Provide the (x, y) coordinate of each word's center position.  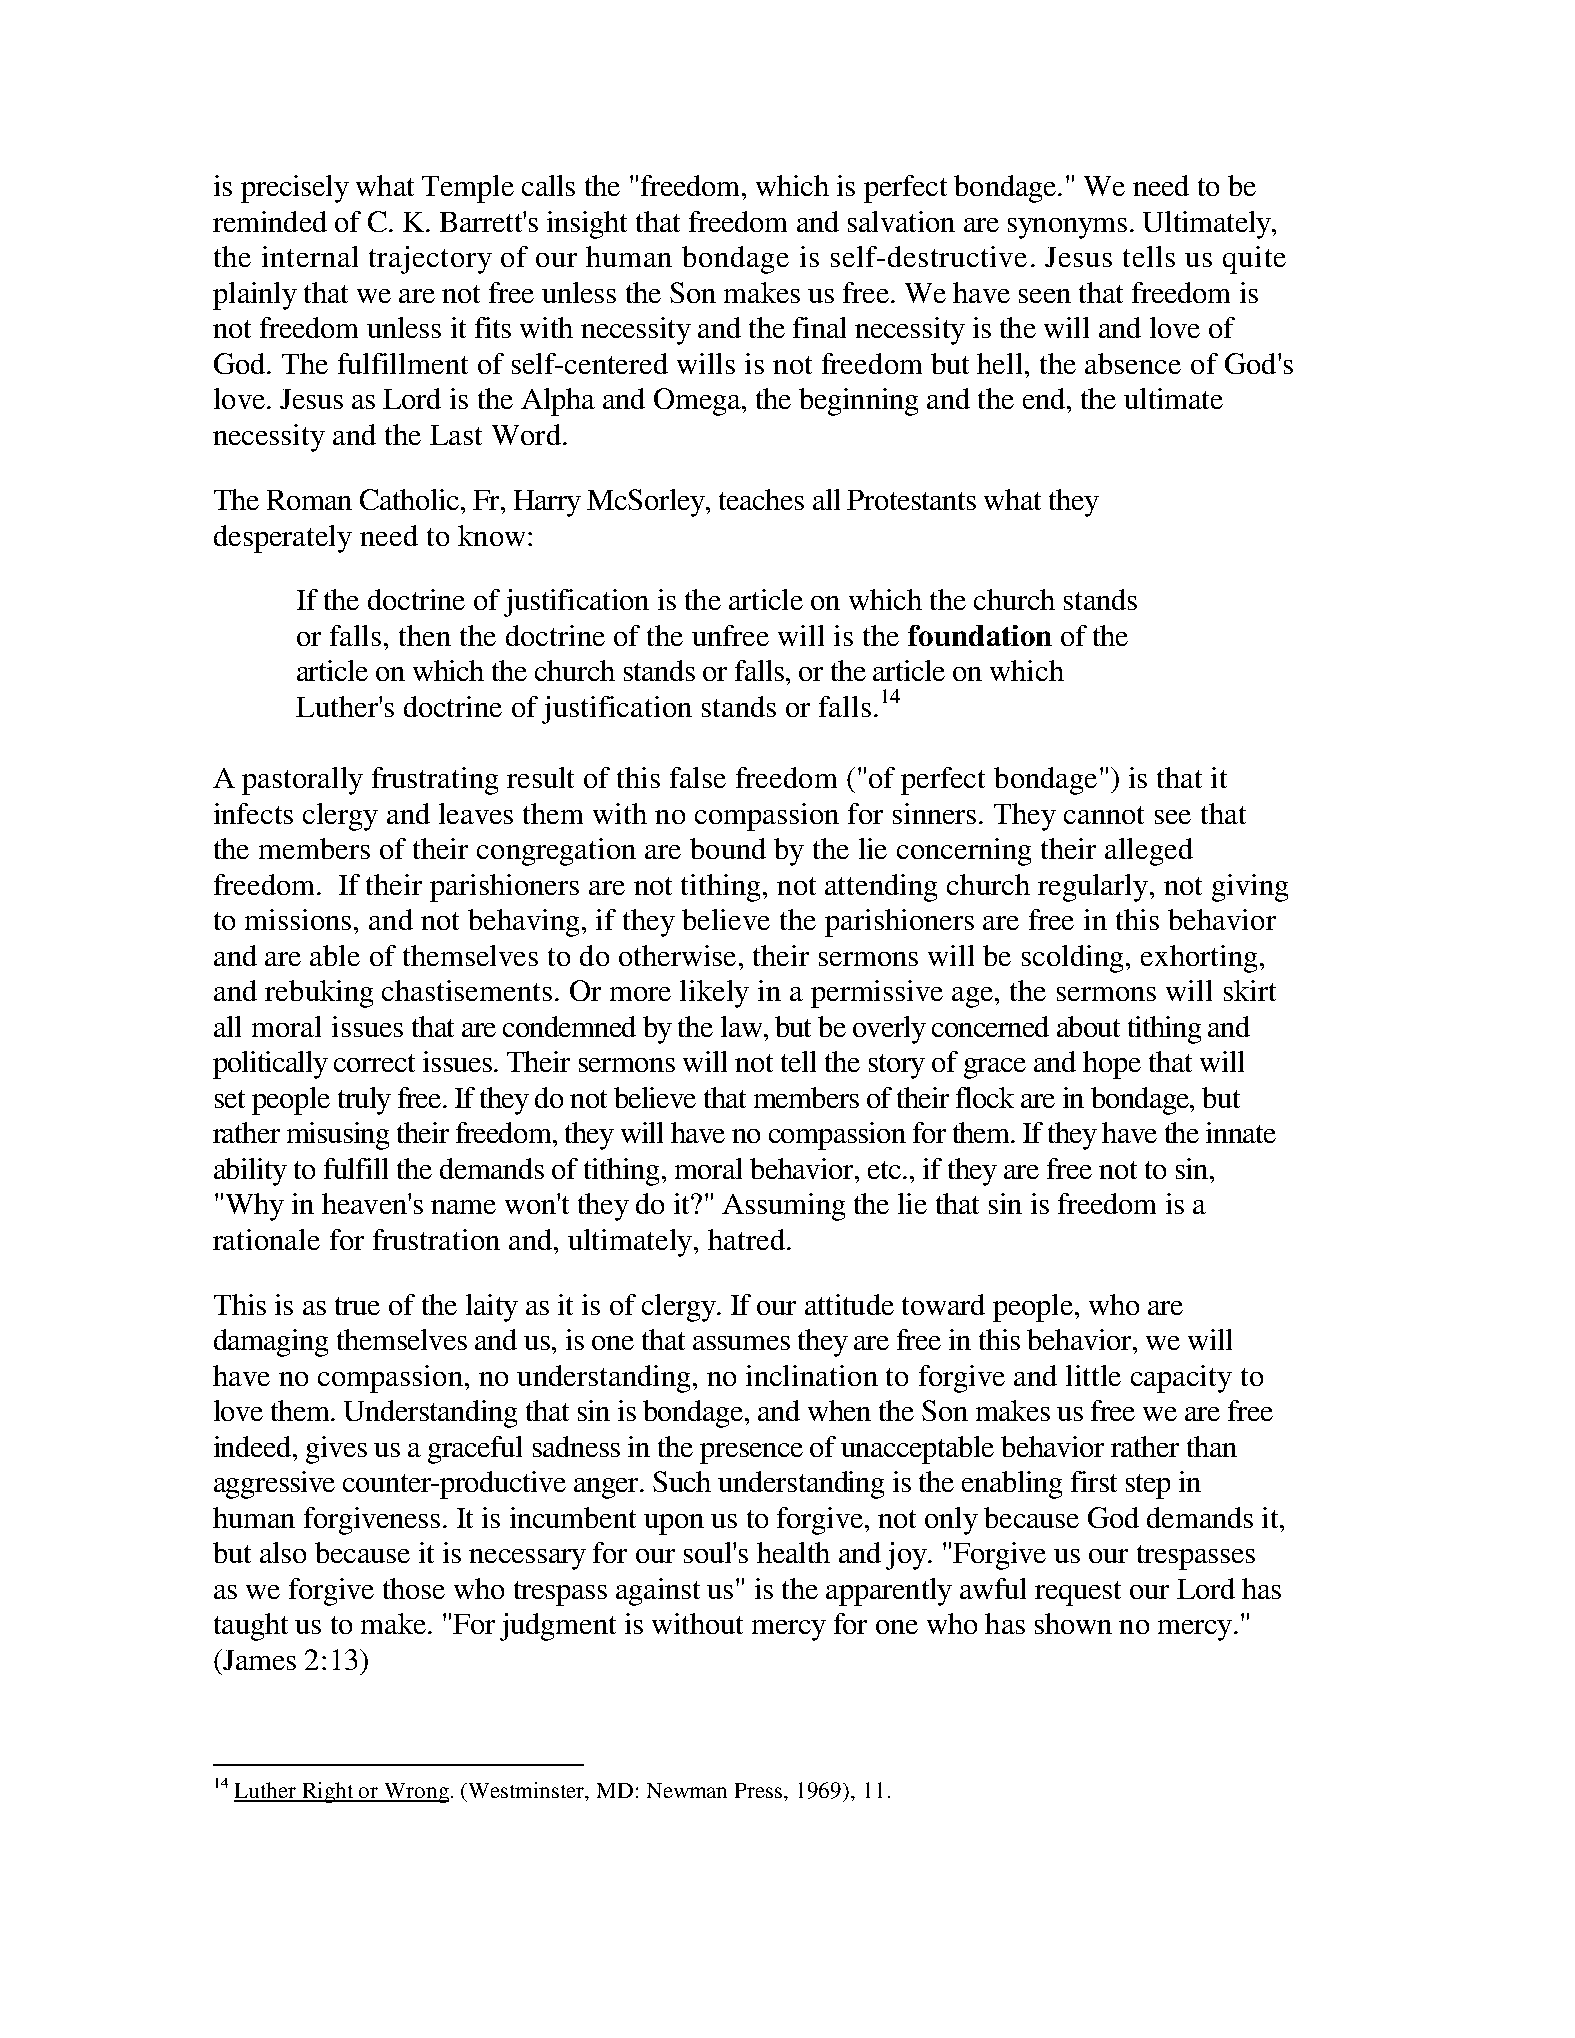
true (357, 1306)
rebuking (319, 994)
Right (328, 1792)
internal (310, 256)
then (425, 635)
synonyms (1067, 228)
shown (1073, 1623)
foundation (980, 635)
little (1093, 1375)
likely (714, 994)
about (1088, 1026)
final (819, 327)
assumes (741, 1343)
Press (760, 1792)
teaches (761, 499)
